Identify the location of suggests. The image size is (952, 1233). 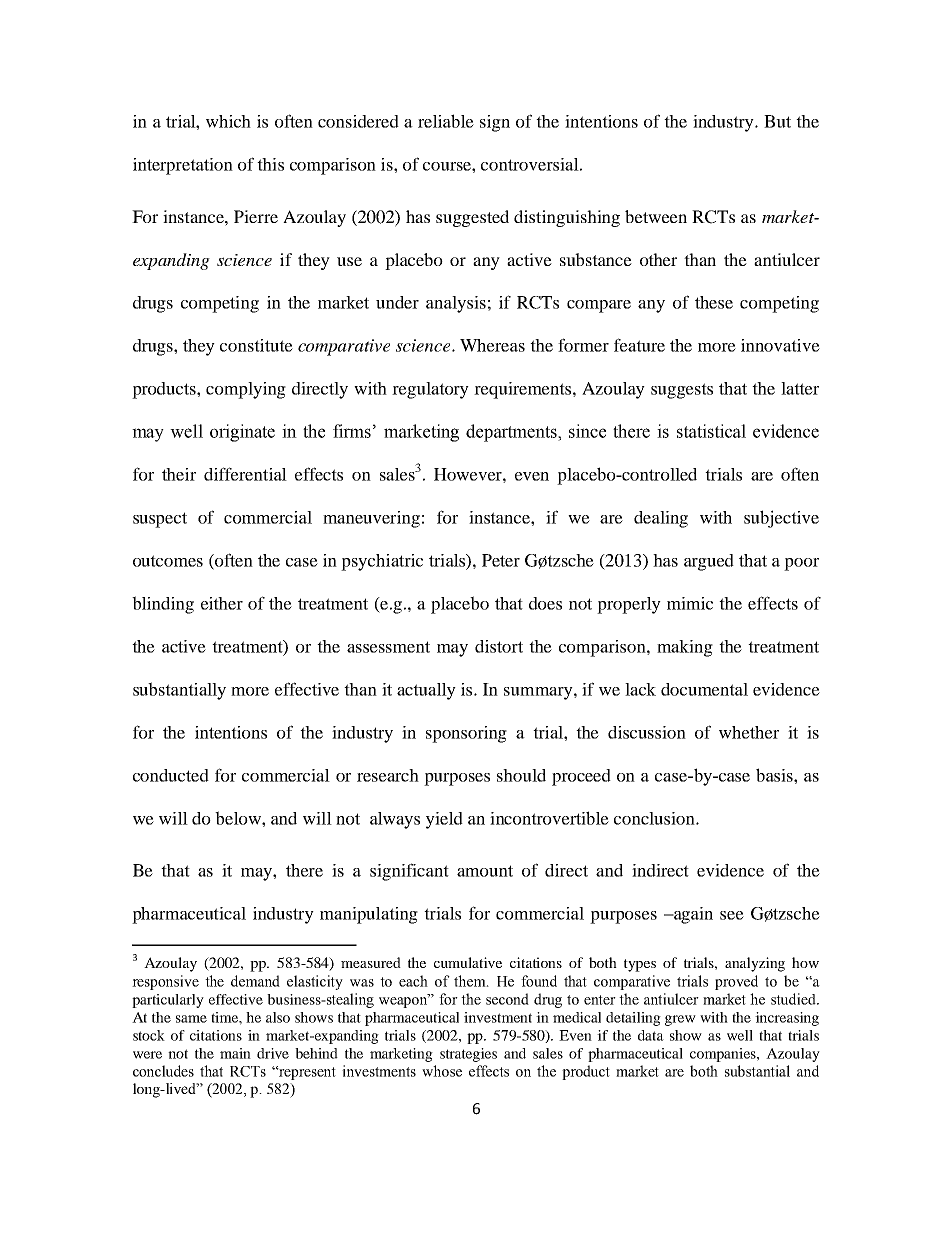
(682, 391).
